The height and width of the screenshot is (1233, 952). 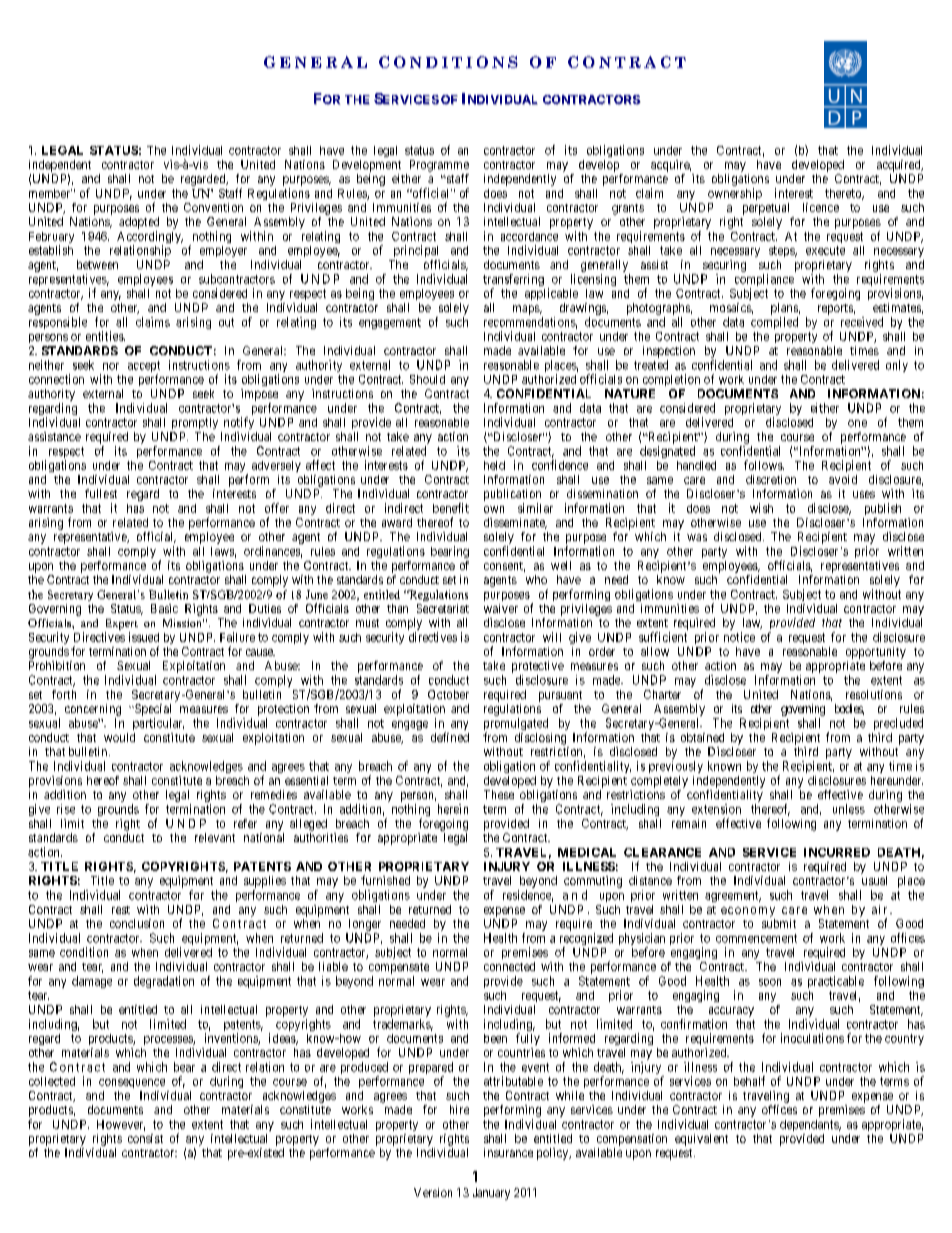 What do you see at coordinates (448, 694) in the screenshot?
I see `October` at bounding box center [448, 694].
